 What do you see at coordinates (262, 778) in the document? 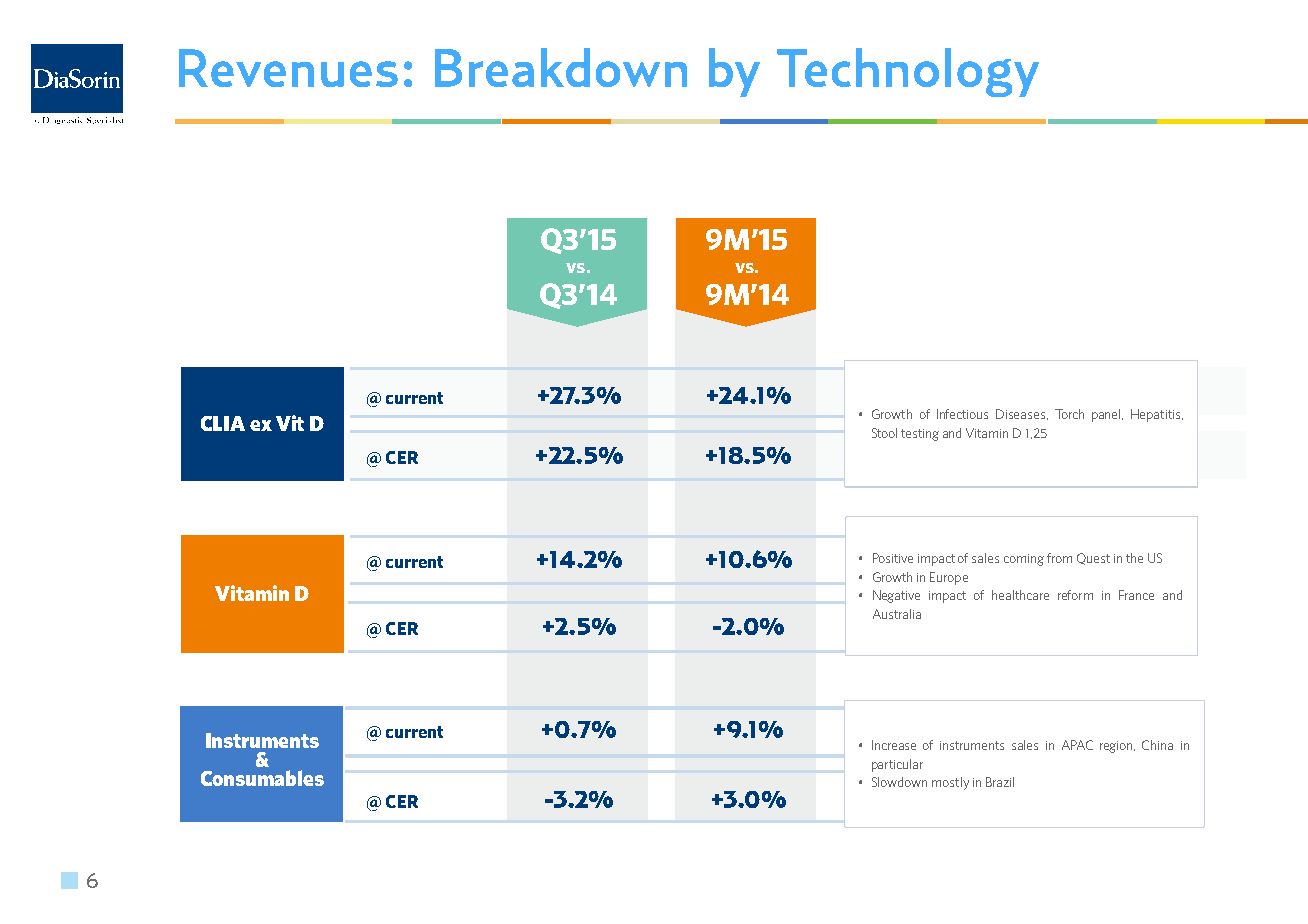
I see `Consumables` at bounding box center [262, 778].
